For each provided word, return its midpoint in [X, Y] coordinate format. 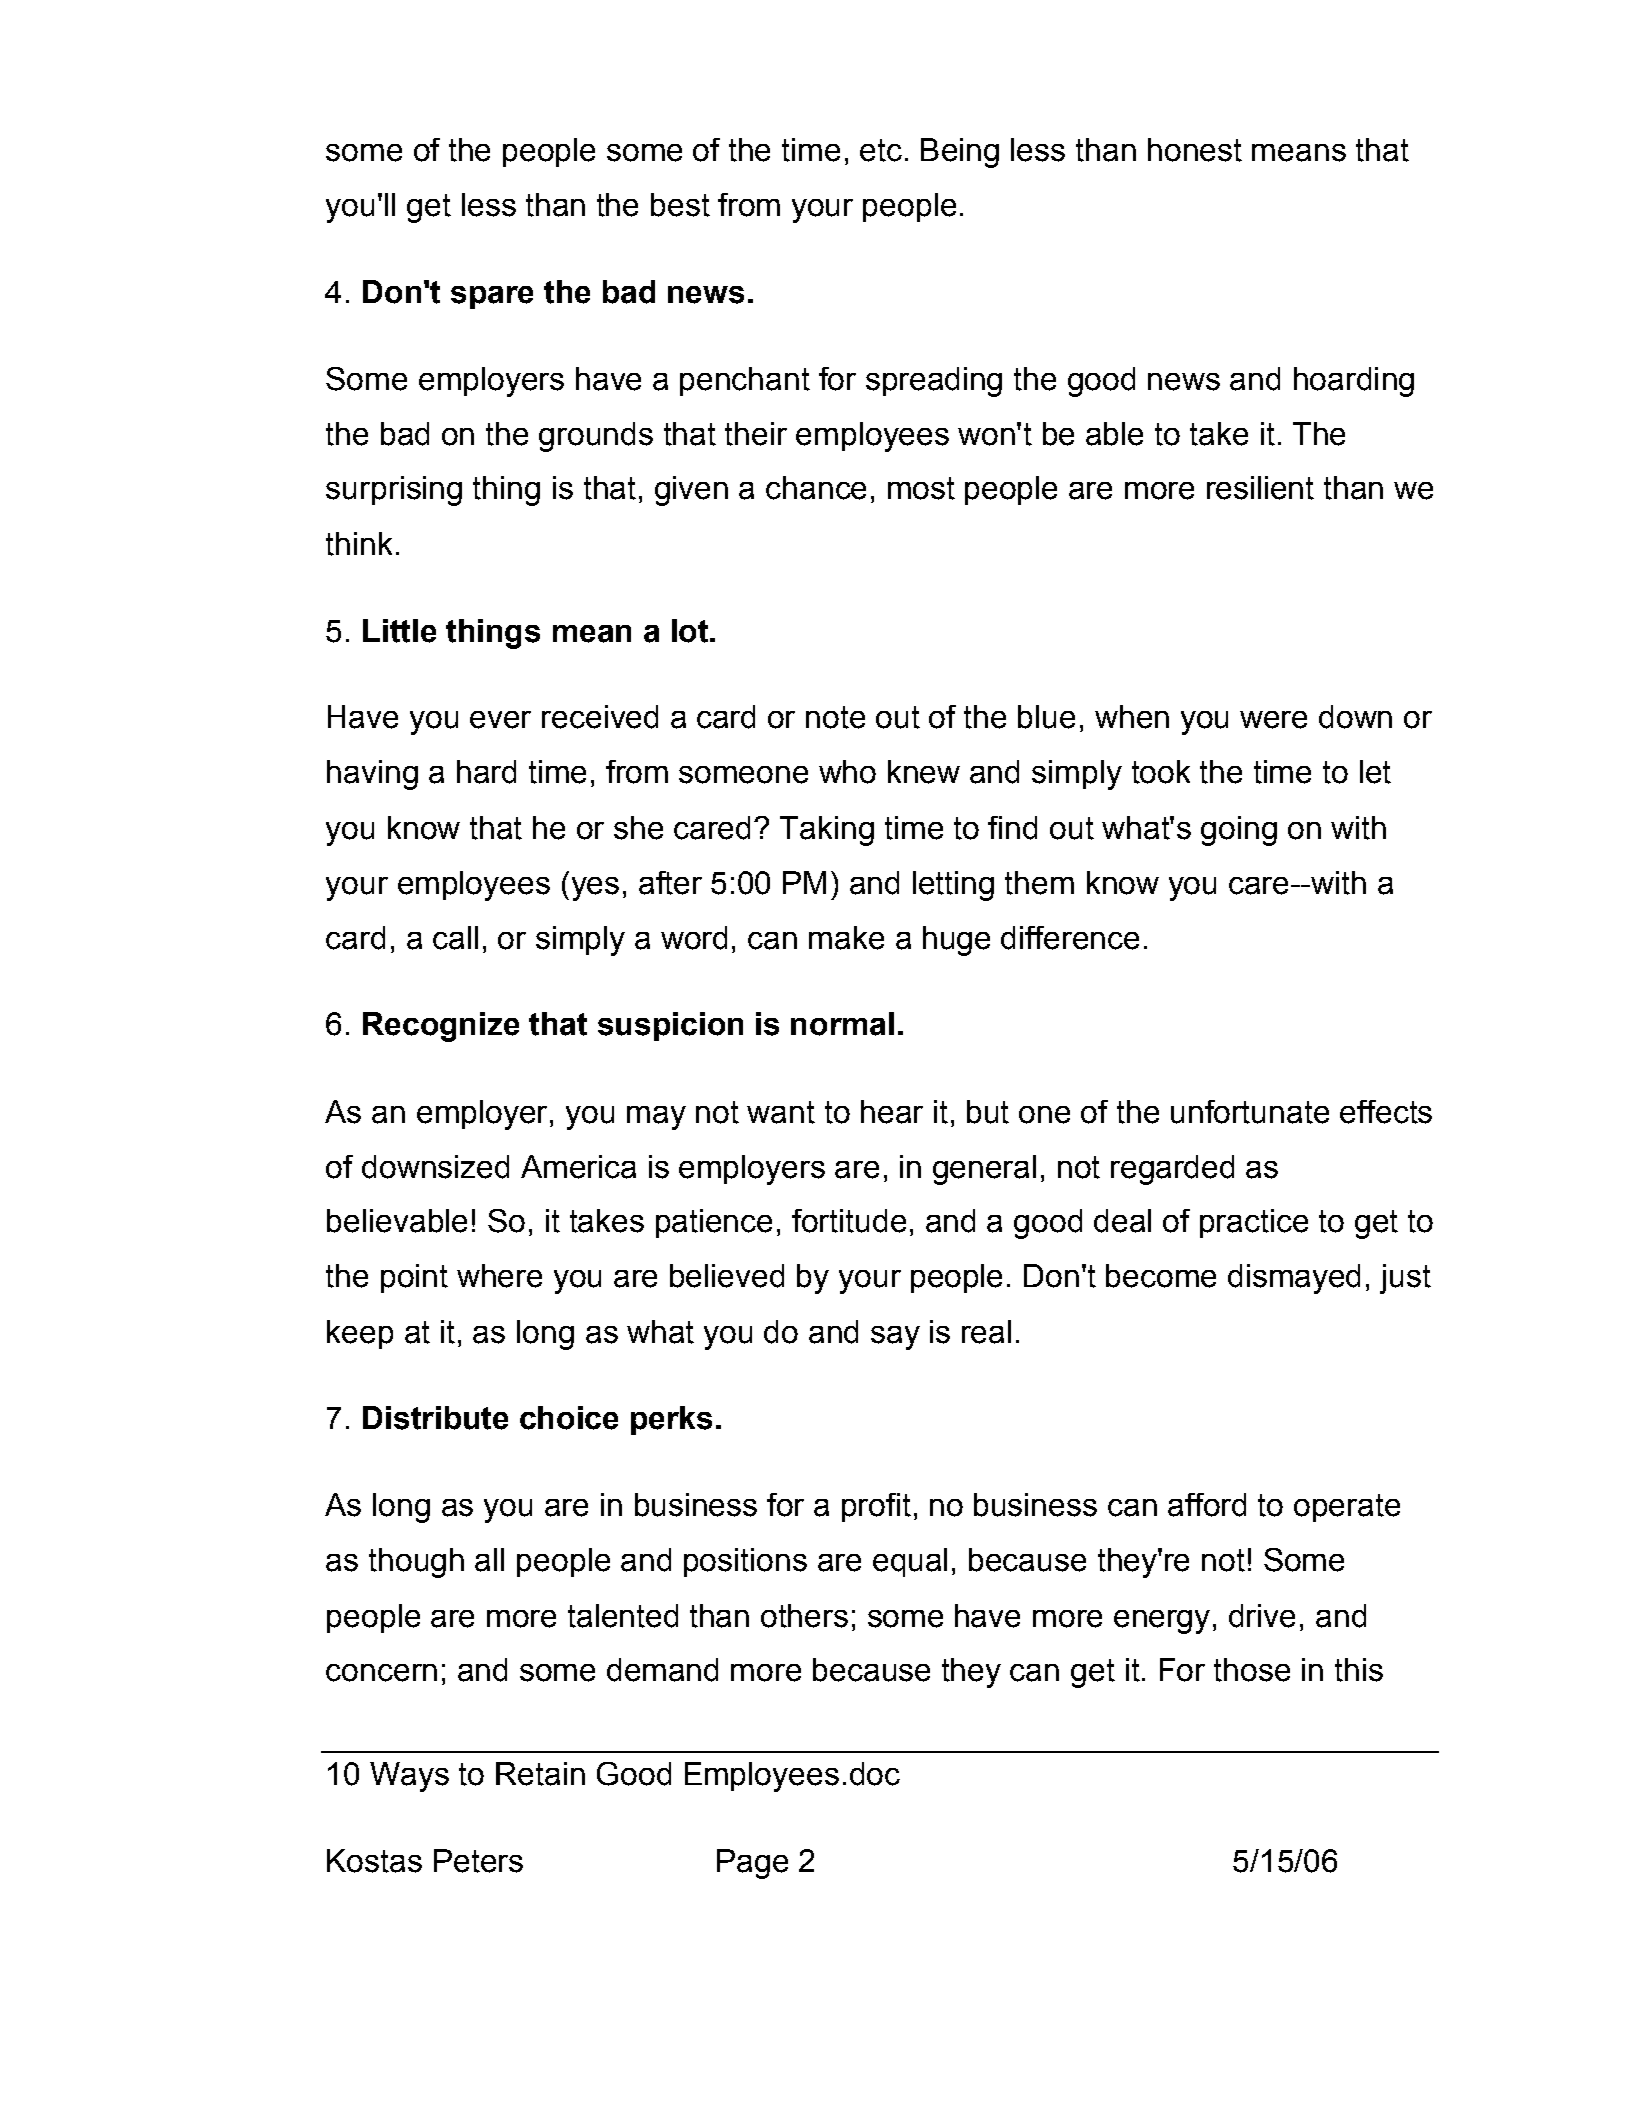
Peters [478, 1861]
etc [881, 150]
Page [752, 1864]
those [1252, 1670]
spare [492, 297]
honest [1195, 150]
